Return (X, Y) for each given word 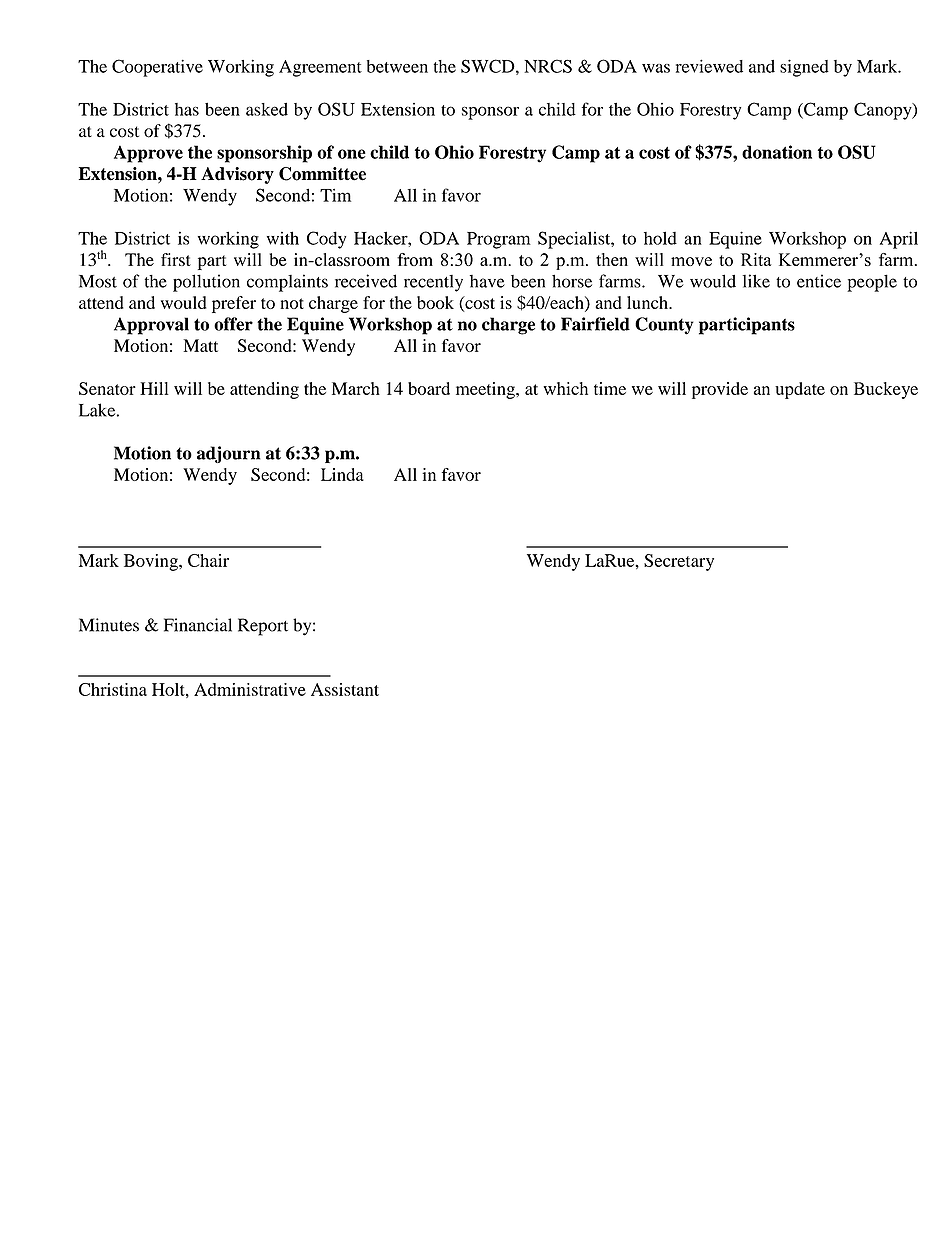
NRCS (548, 66)
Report (263, 627)
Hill (154, 388)
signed (804, 68)
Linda (342, 474)
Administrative (250, 689)
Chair (208, 560)
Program (499, 240)
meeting (486, 390)
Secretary (679, 562)
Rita (756, 259)
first (176, 259)
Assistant (345, 689)
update (800, 390)
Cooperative (157, 68)
